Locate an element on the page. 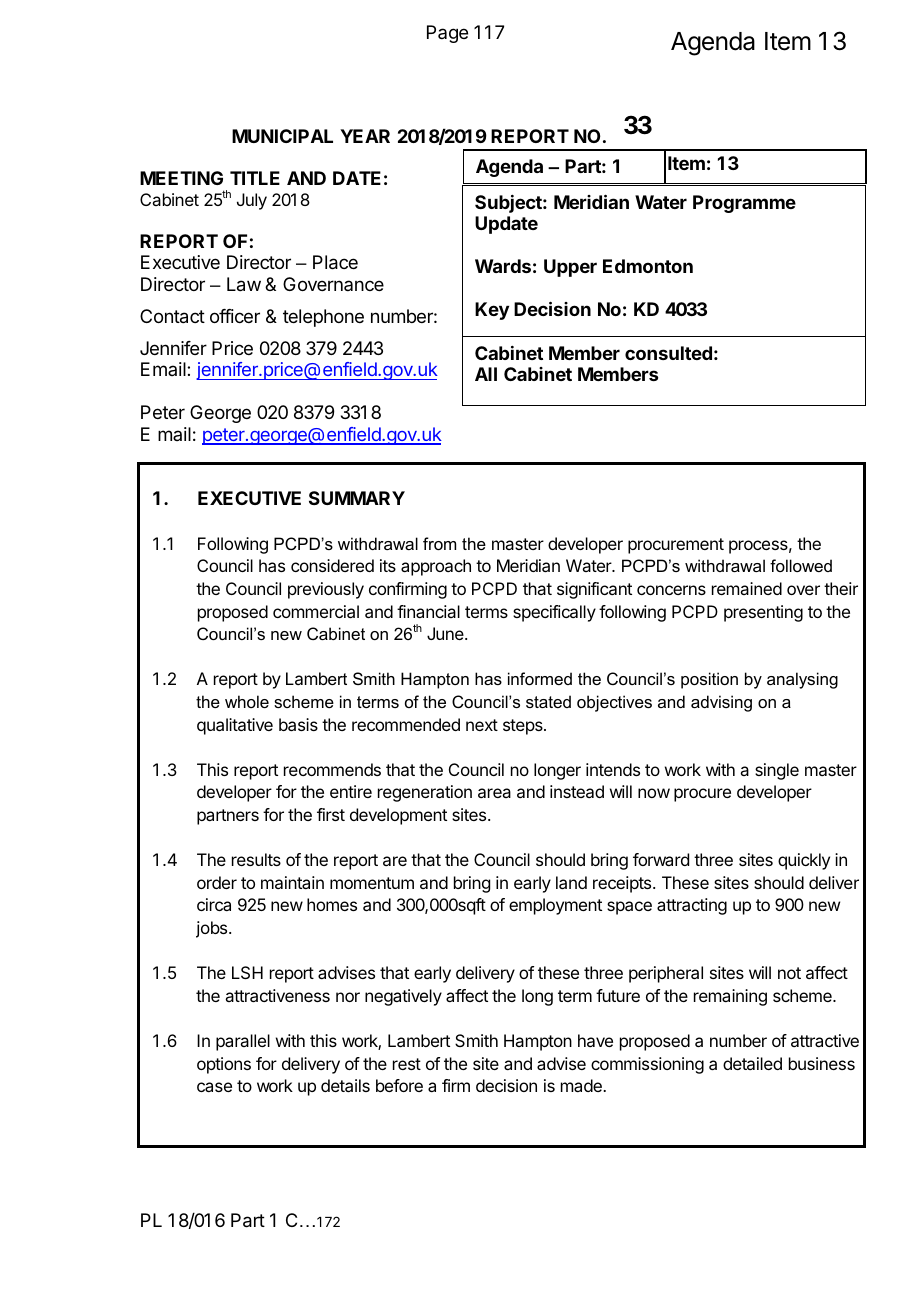 The image size is (924, 1308). advising is located at coordinates (721, 703).
